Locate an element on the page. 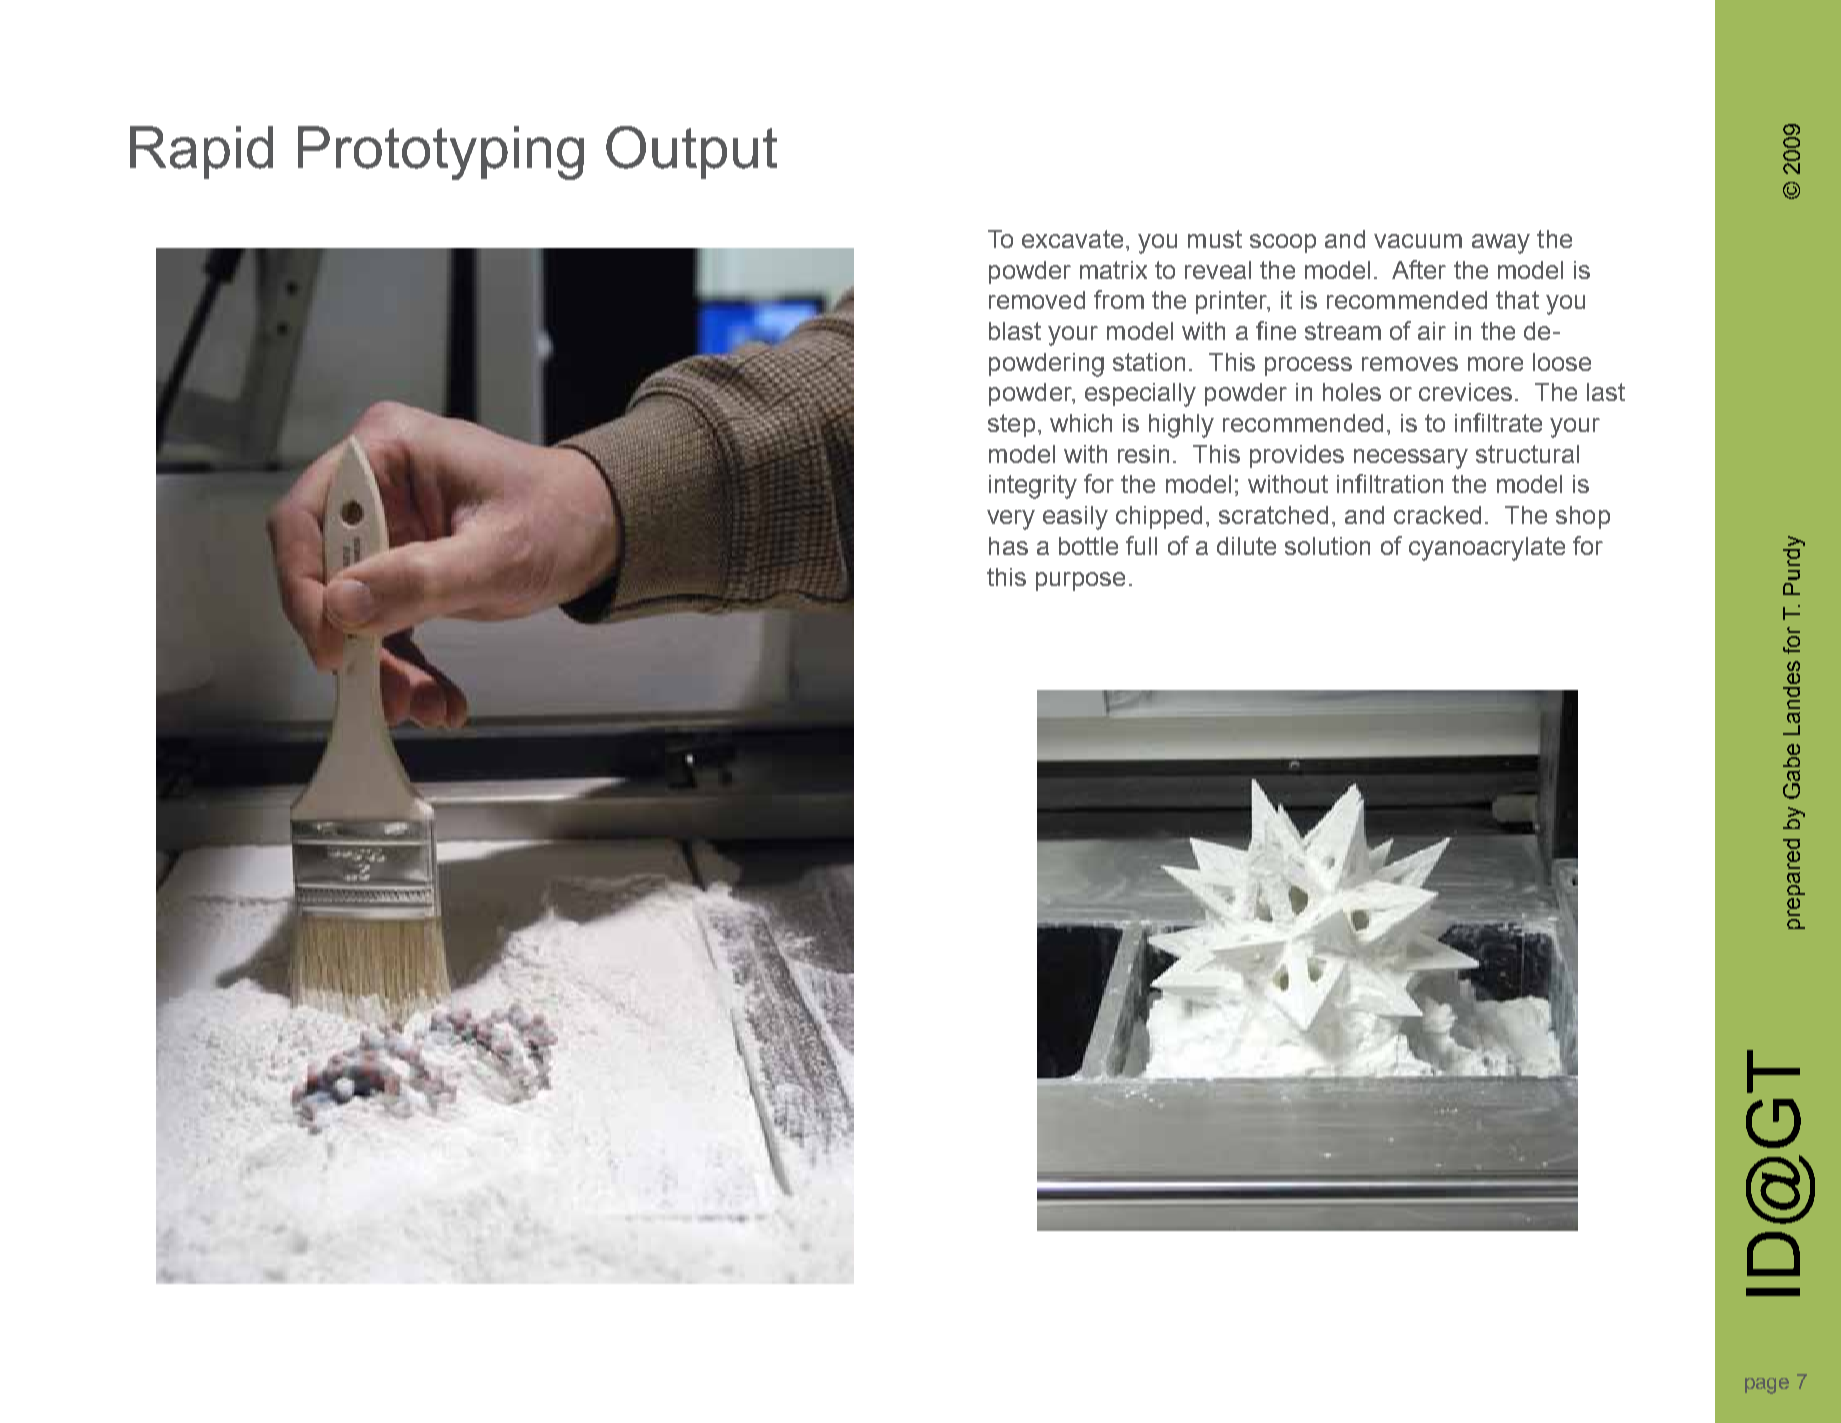 The width and height of the page is (1841, 1423). solution is located at coordinates (1327, 546).
